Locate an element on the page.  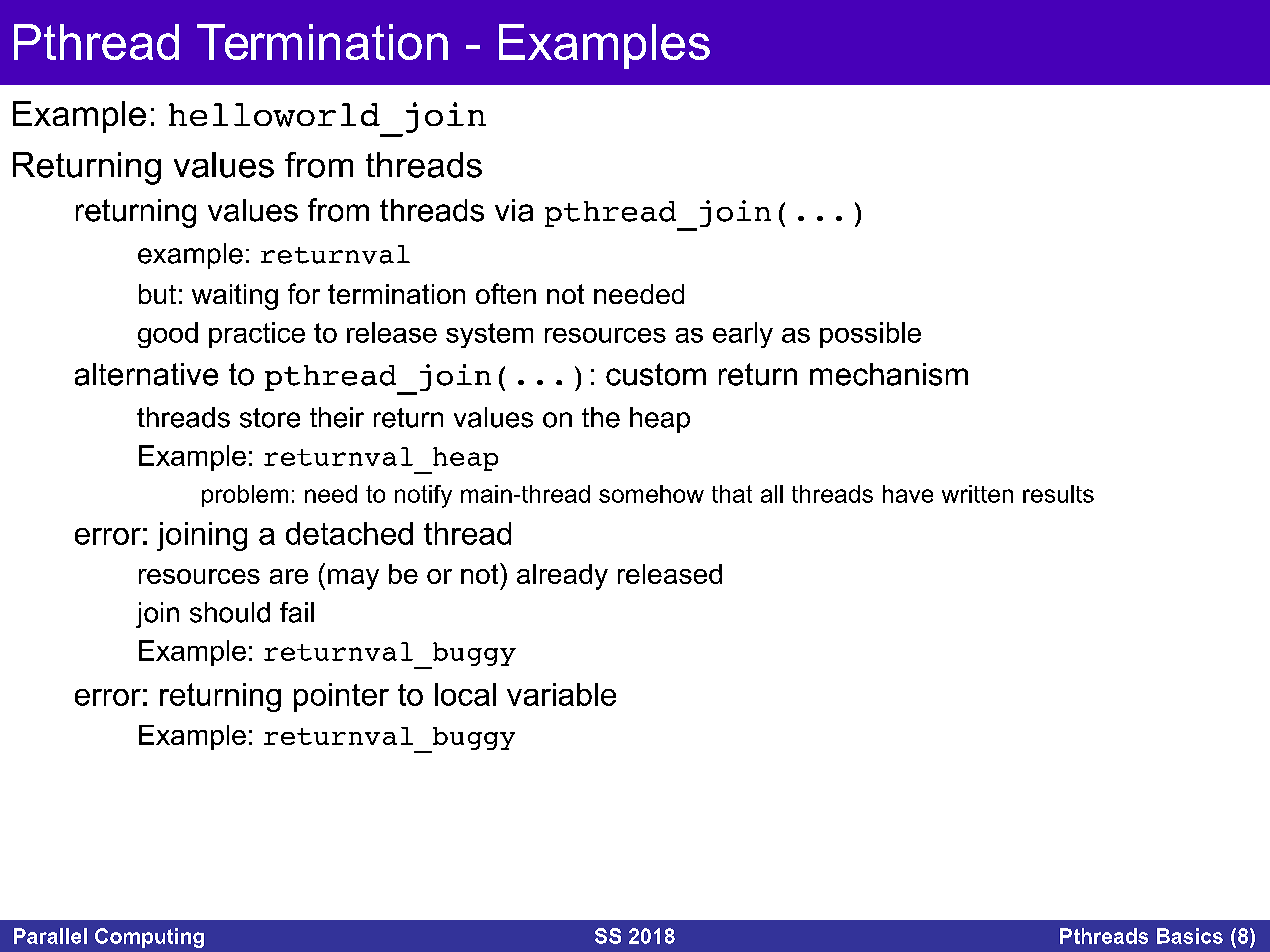
Parallel is located at coordinates (50, 936).
